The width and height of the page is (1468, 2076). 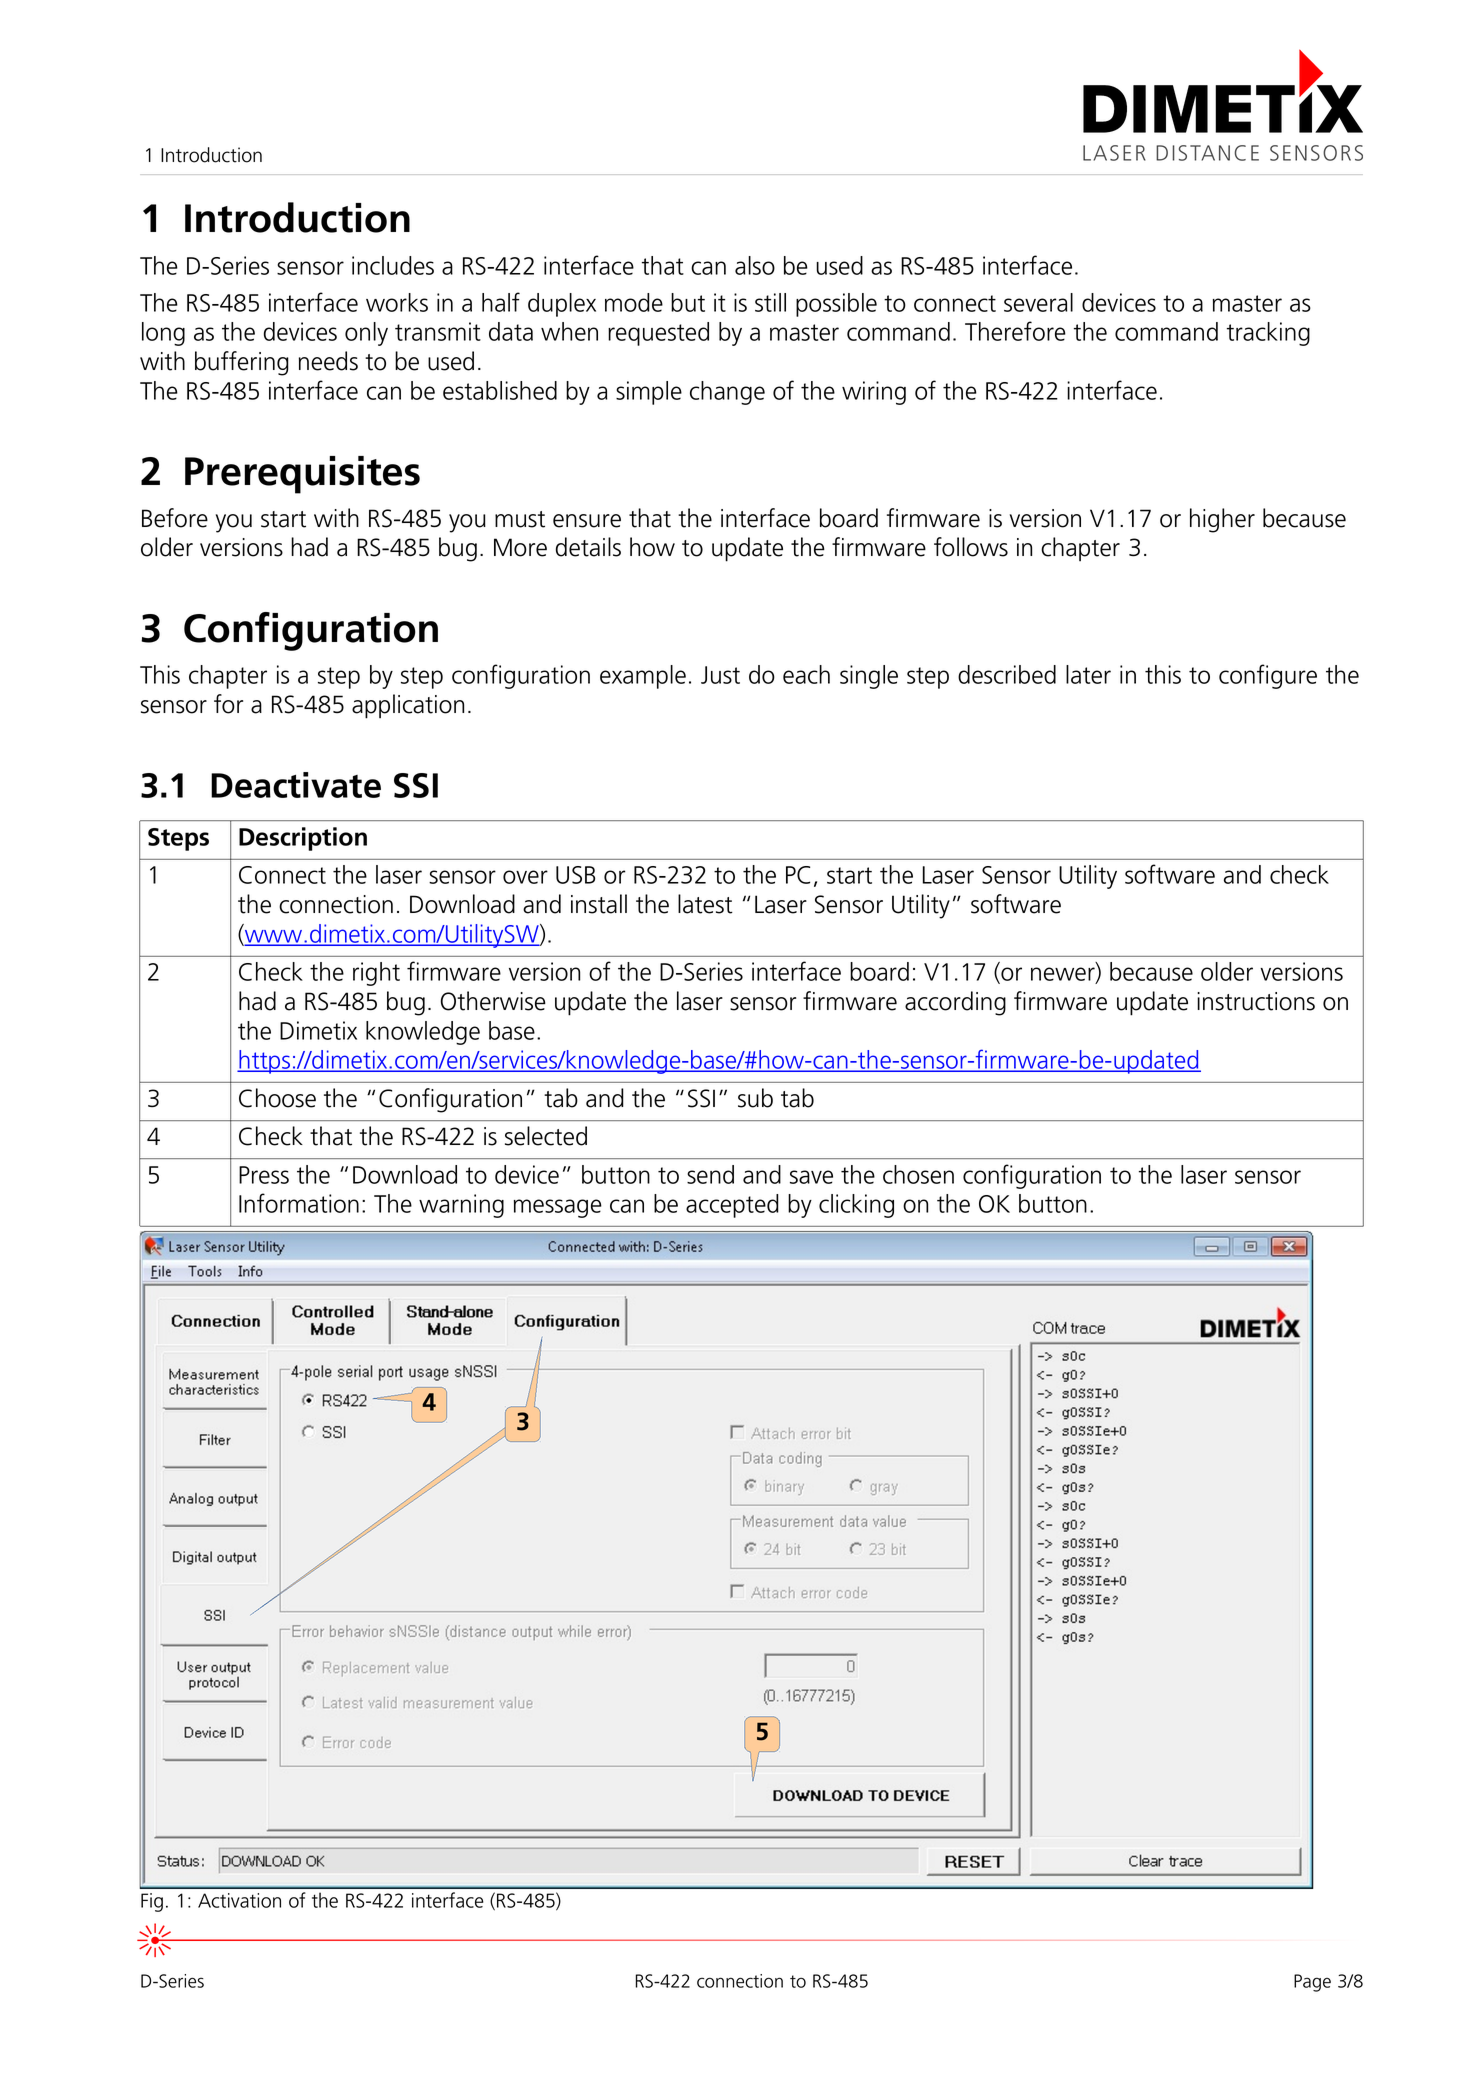 What do you see at coordinates (1312, 1983) in the page?
I see `Page` at bounding box center [1312, 1983].
